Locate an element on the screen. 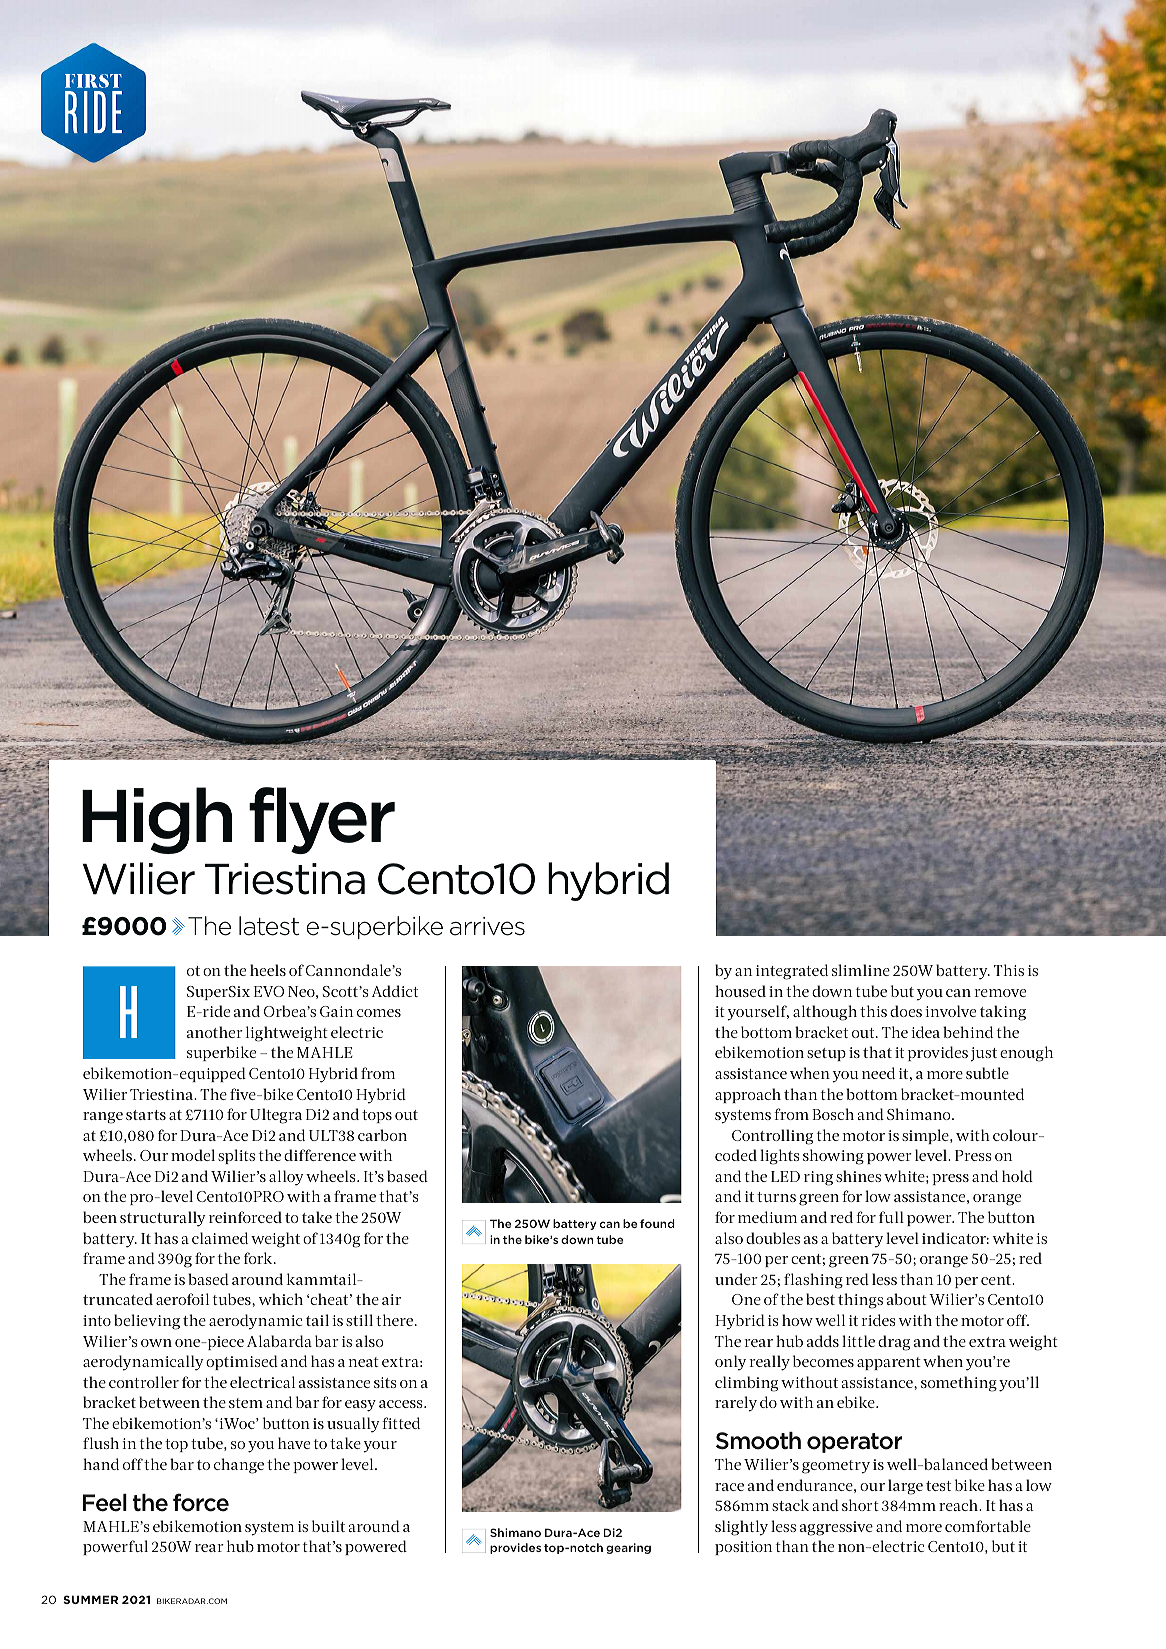  arrives is located at coordinates (487, 926).
